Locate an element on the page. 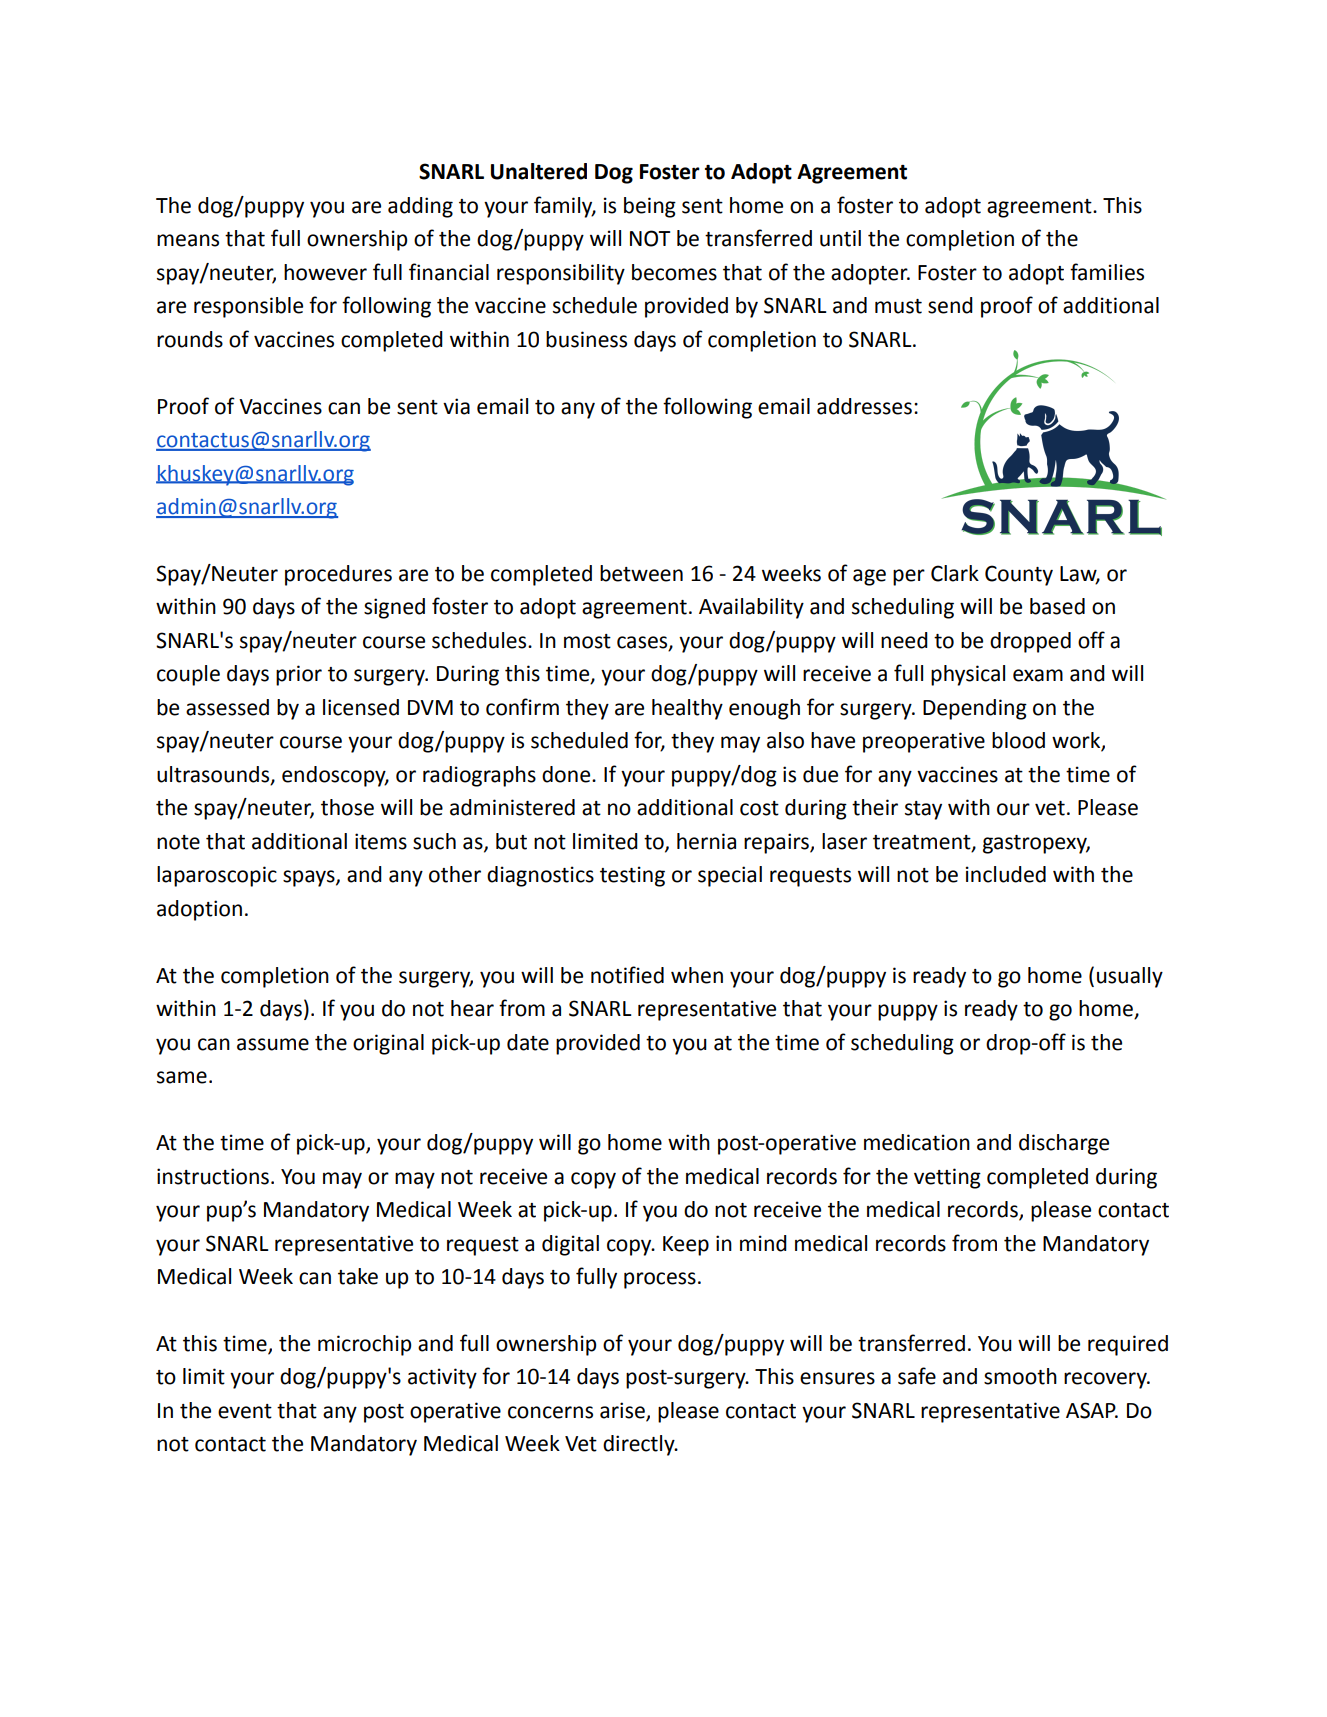 This document has width=1327, height=1717. hernia is located at coordinates (706, 841).
